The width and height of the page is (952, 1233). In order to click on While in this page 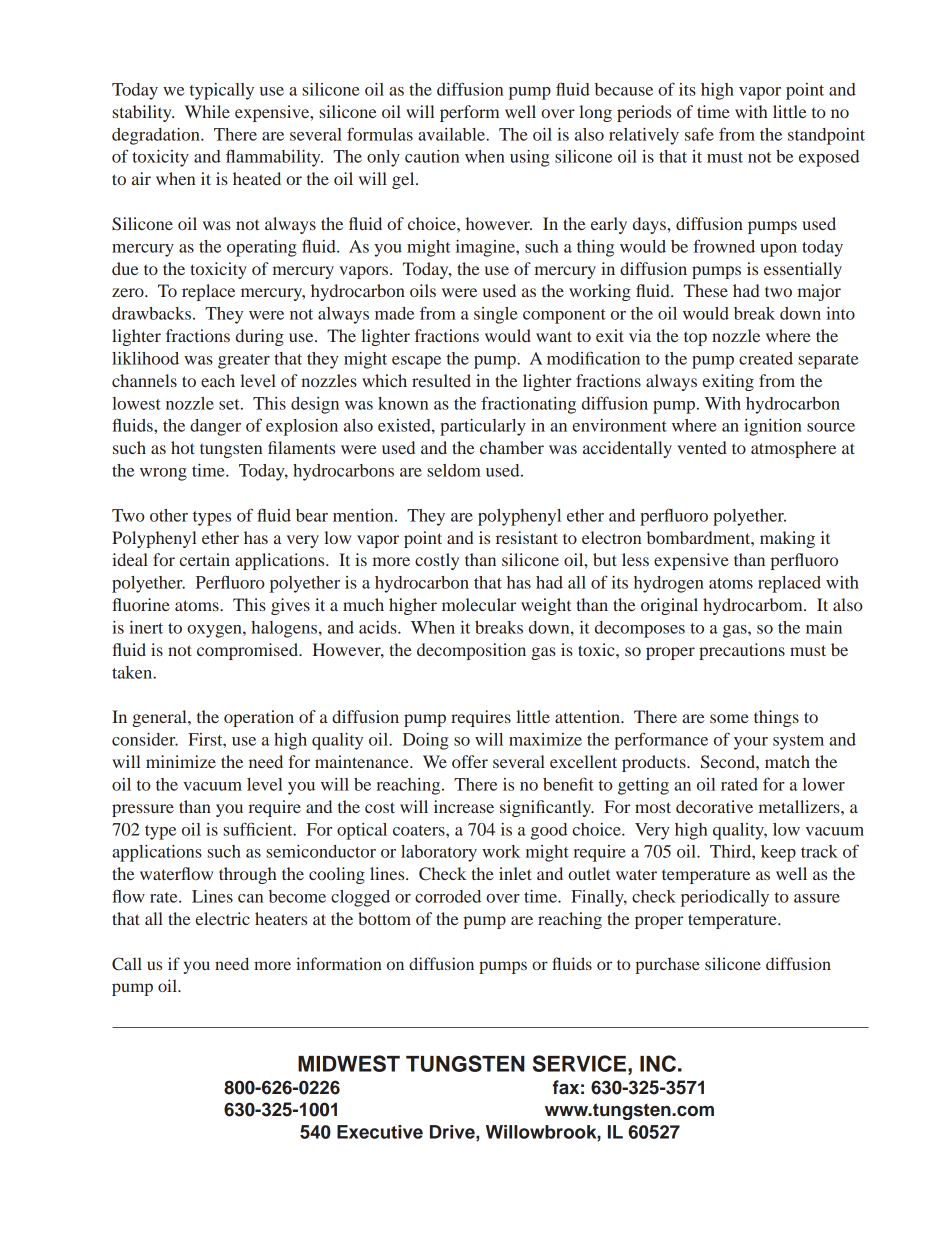, I will do `click(207, 111)`.
